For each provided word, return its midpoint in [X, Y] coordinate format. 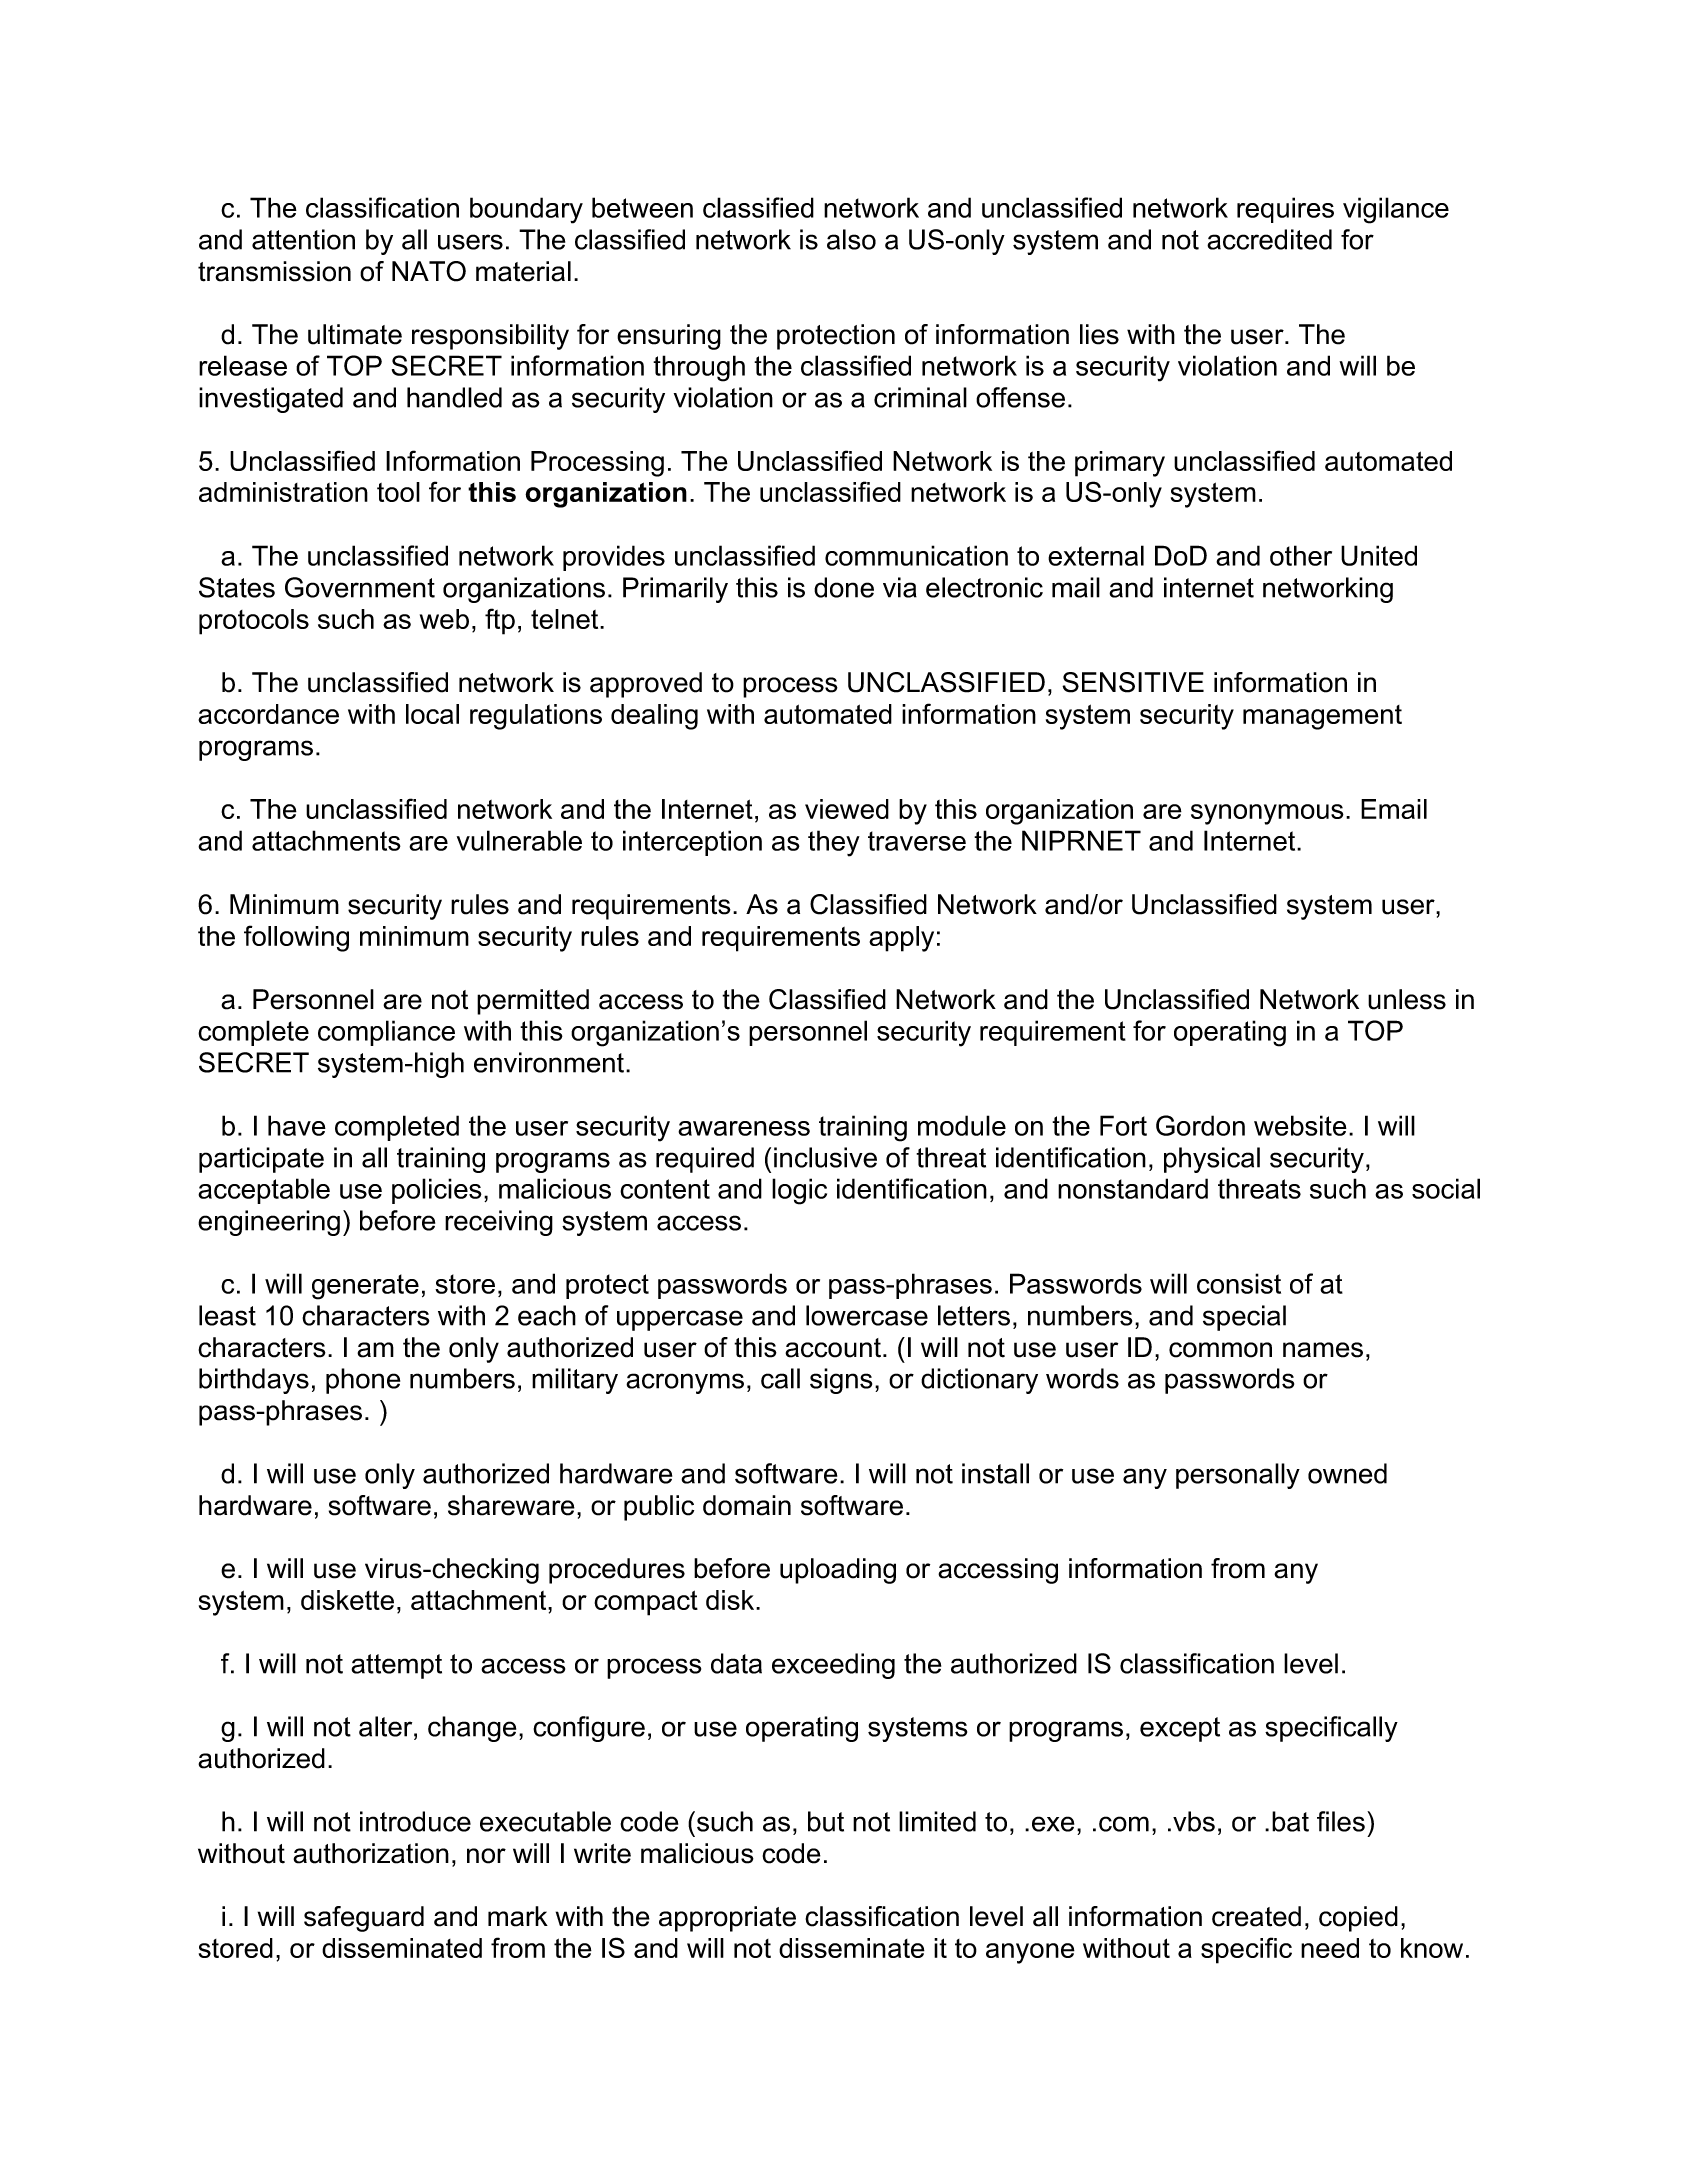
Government [360, 587]
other [1301, 555]
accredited [1269, 239]
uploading [838, 1571]
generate [365, 1287]
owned [1347, 1473]
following [296, 938]
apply [901, 939]
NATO [429, 271]
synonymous [1267, 814]
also [851, 239]
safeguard [364, 1919]
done [844, 587]
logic [799, 1191]
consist [1239, 1283]
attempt [396, 1666]
